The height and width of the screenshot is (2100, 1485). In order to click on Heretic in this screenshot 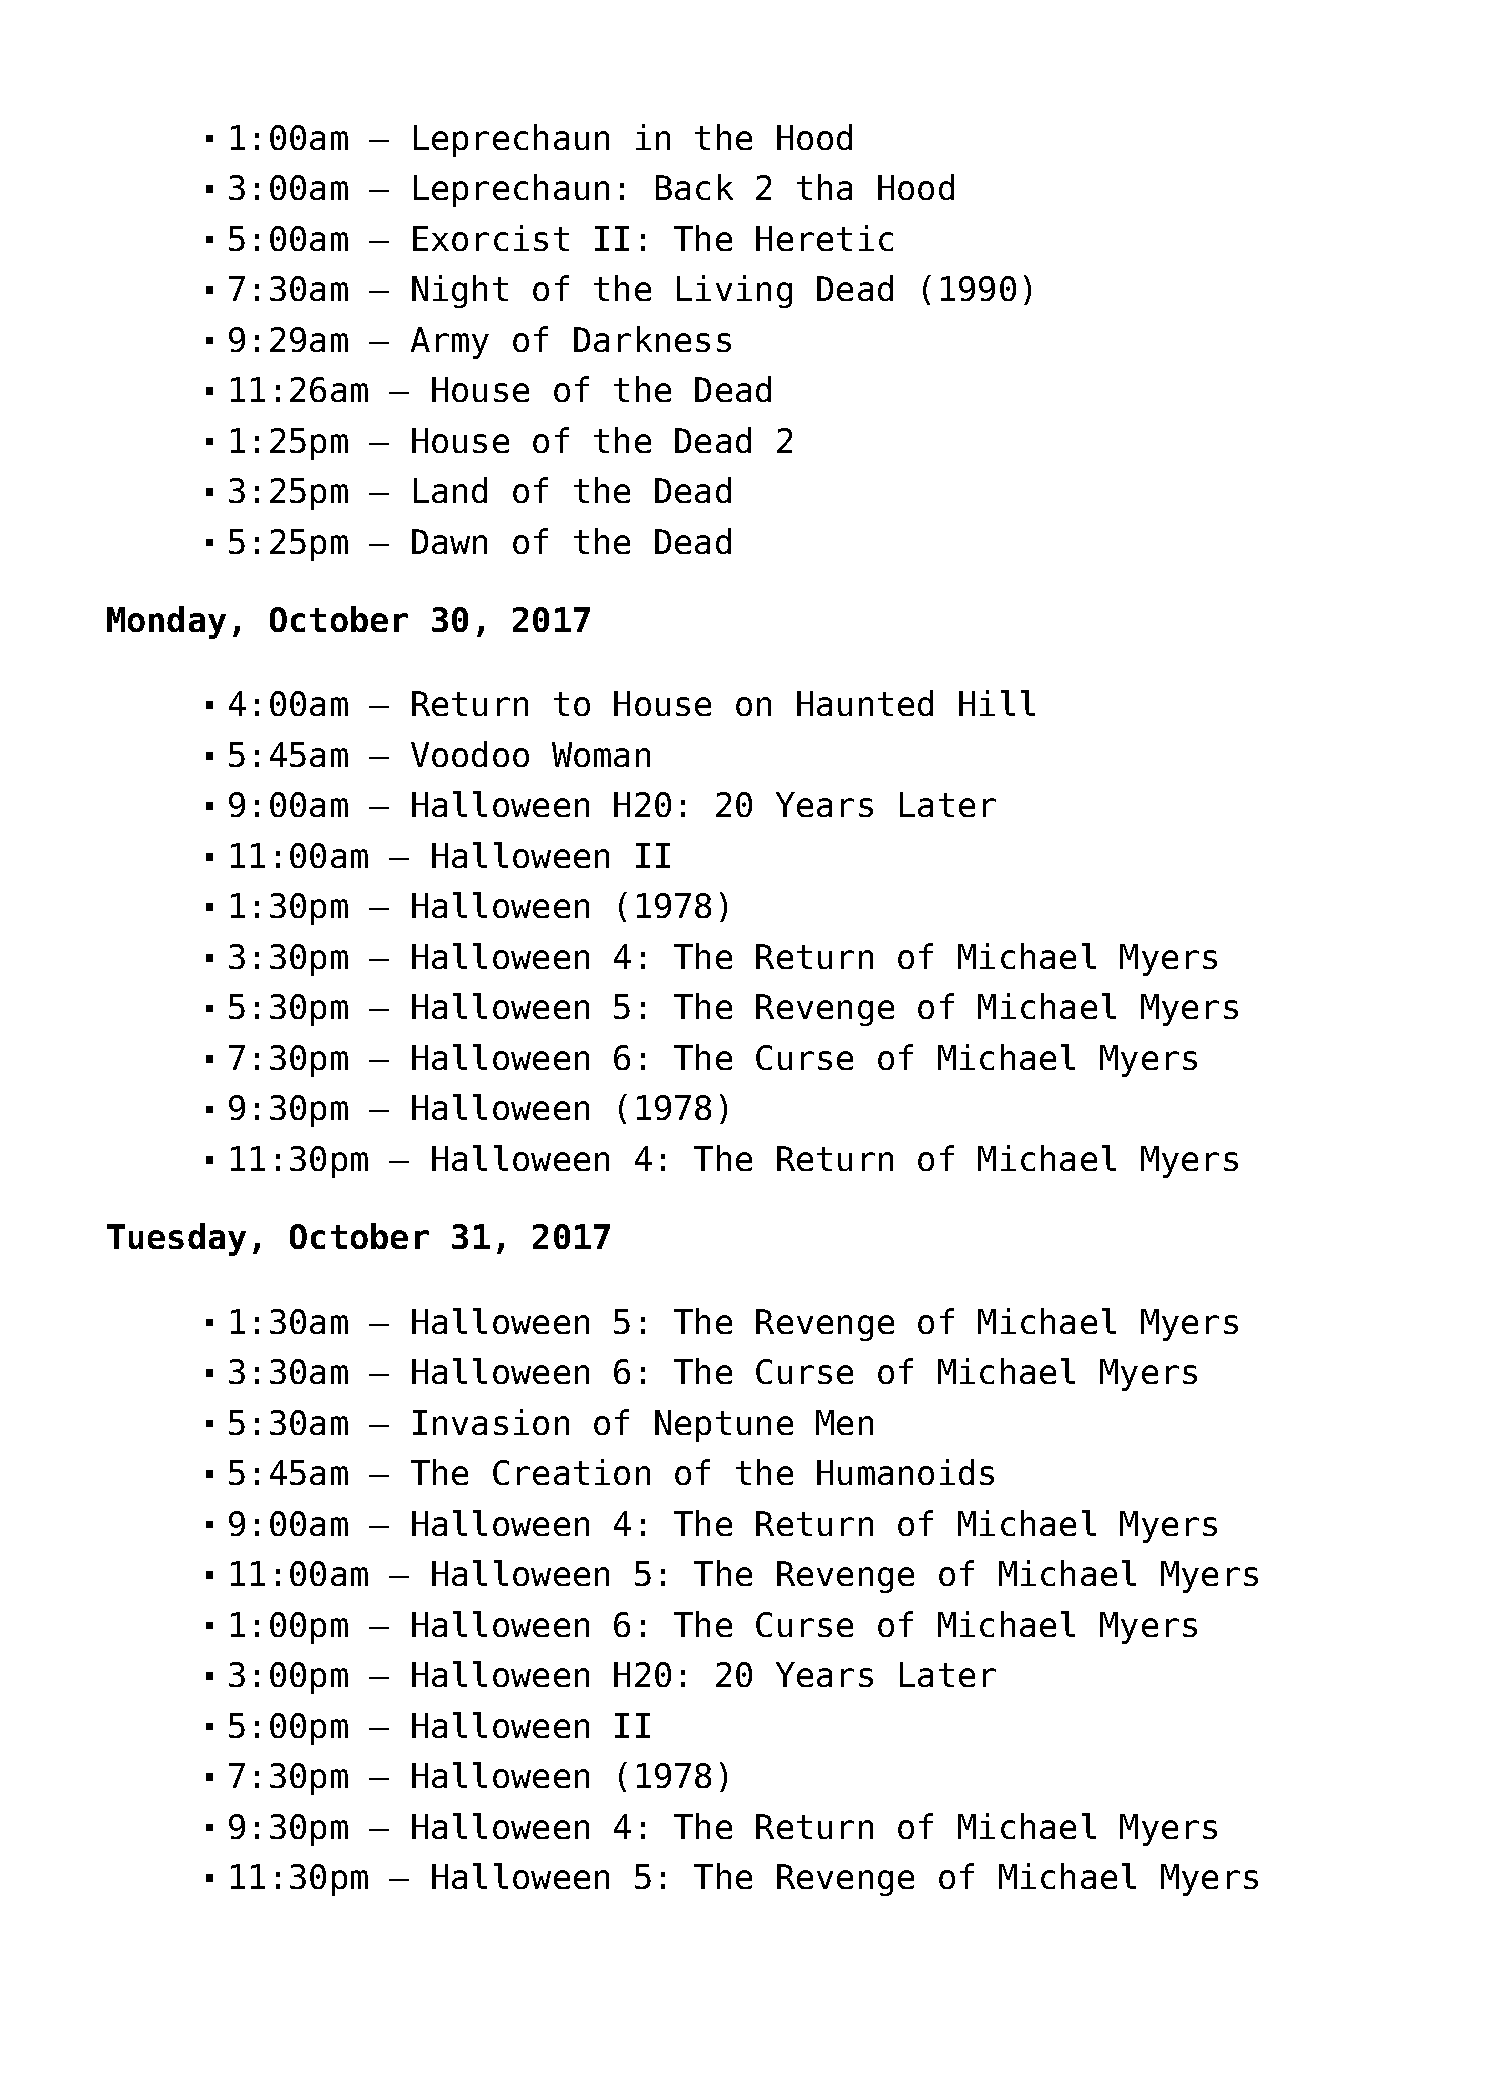, I will do `click(824, 238)`.
